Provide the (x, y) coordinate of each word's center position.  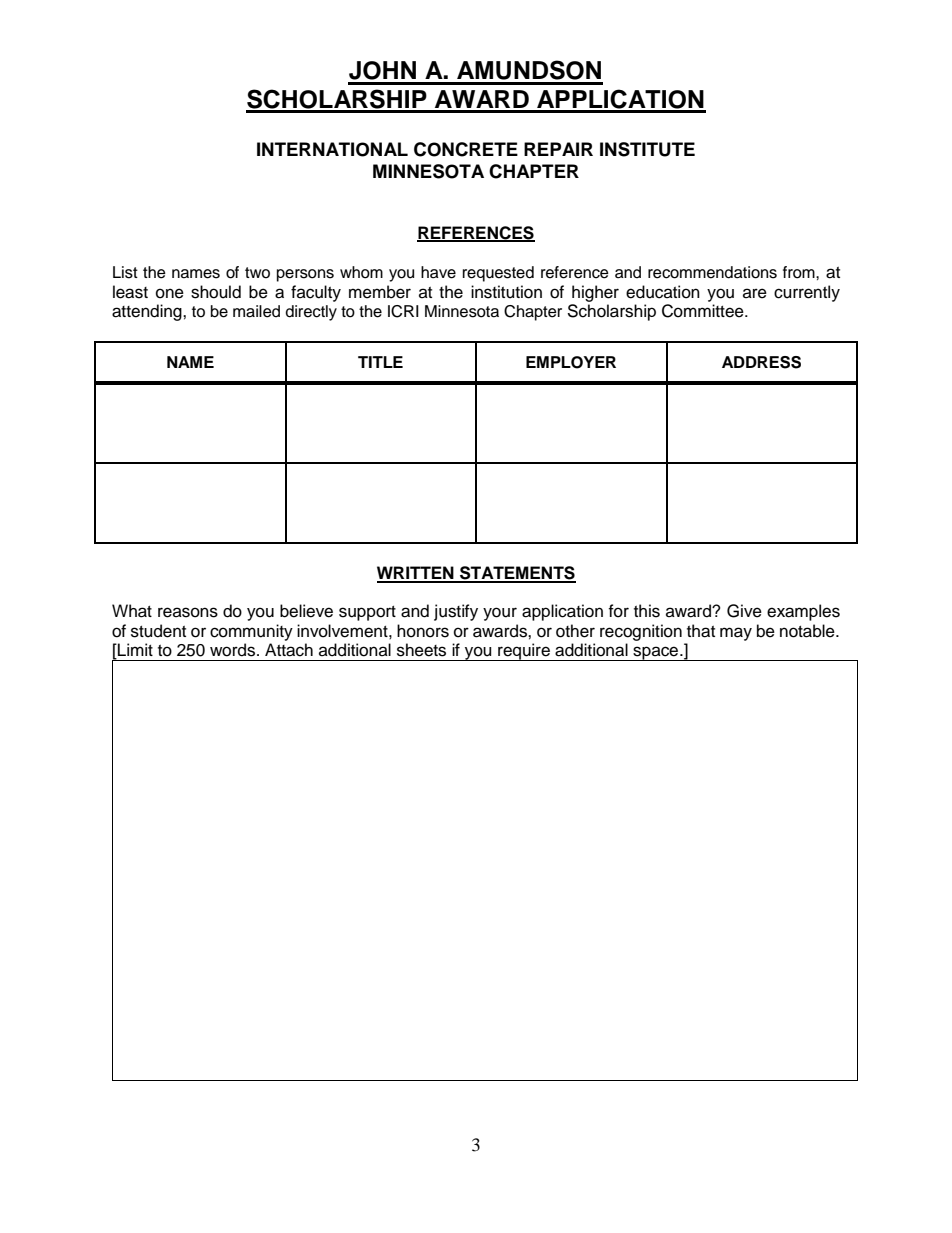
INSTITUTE (647, 149)
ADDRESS (761, 362)
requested (498, 274)
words (234, 650)
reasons (188, 612)
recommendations (712, 272)
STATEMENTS (517, 574)
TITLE (380, 362)
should (216, 292)
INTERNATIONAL (332, 149)
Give (744, 611)
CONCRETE (466, 149)
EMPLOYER (571, 362)
